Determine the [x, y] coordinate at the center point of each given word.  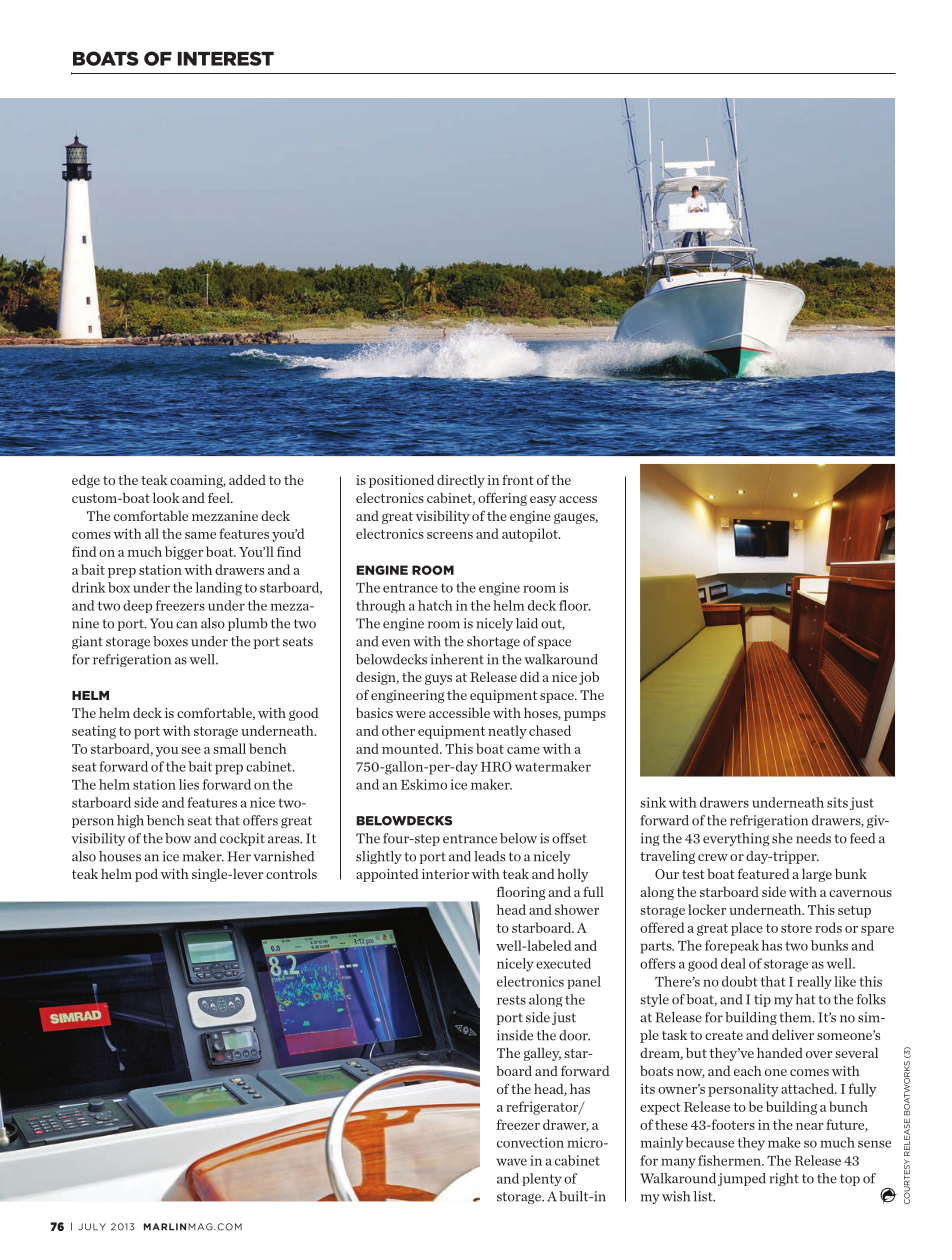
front [518, 480]
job [589, 678]
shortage [493, 642]
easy [543, 501]
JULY [92, 1227]
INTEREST [226, 58]
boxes [170, 641]
